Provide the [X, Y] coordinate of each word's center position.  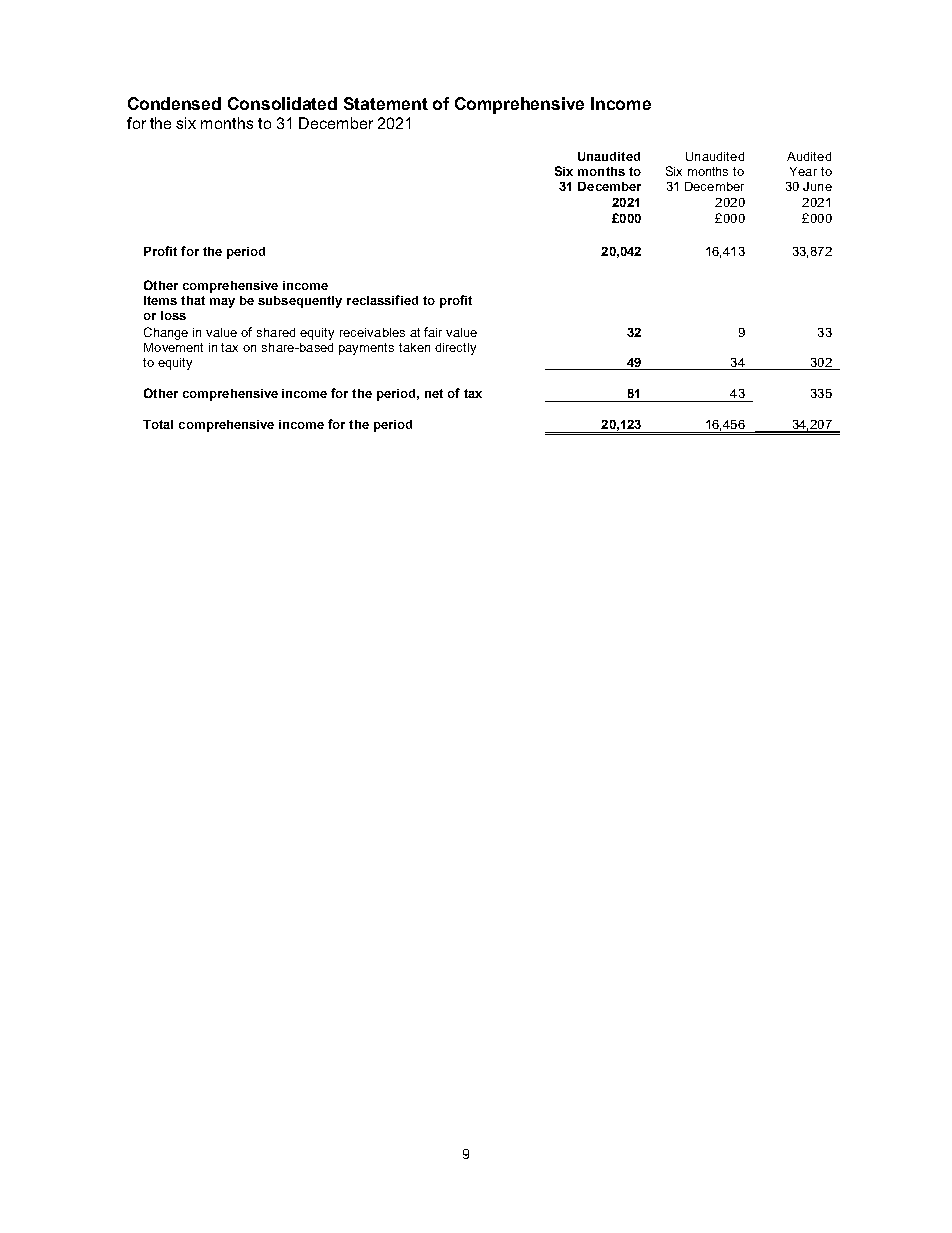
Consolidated [282, 103]
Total [158, 424]
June [817, 186]
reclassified [382, 300]
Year [803, 171]
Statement [386, 103]
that [193, 300]
